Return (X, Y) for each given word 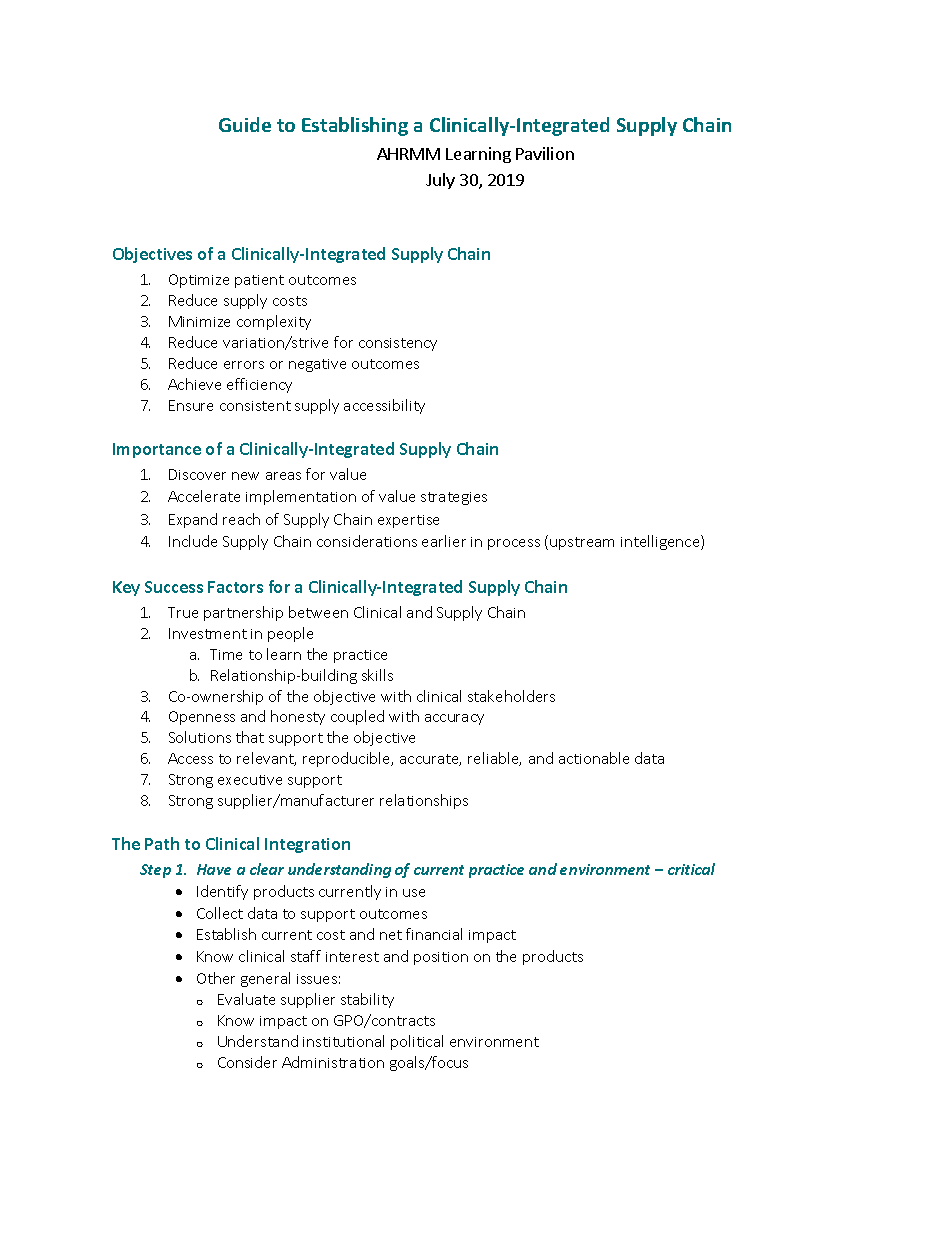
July (440, 181)
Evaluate (246, 999)
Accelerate (204, 496)
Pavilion (545, 153)
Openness (202, 718)
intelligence (661, 542)
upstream (582, 543)
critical (691, 869)
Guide (245, 124)
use (414, 893)
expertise (408, 521)
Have (214, 869)
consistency (398, 344)
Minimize (199, 321)
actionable (594, 758)
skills (377, 675)
